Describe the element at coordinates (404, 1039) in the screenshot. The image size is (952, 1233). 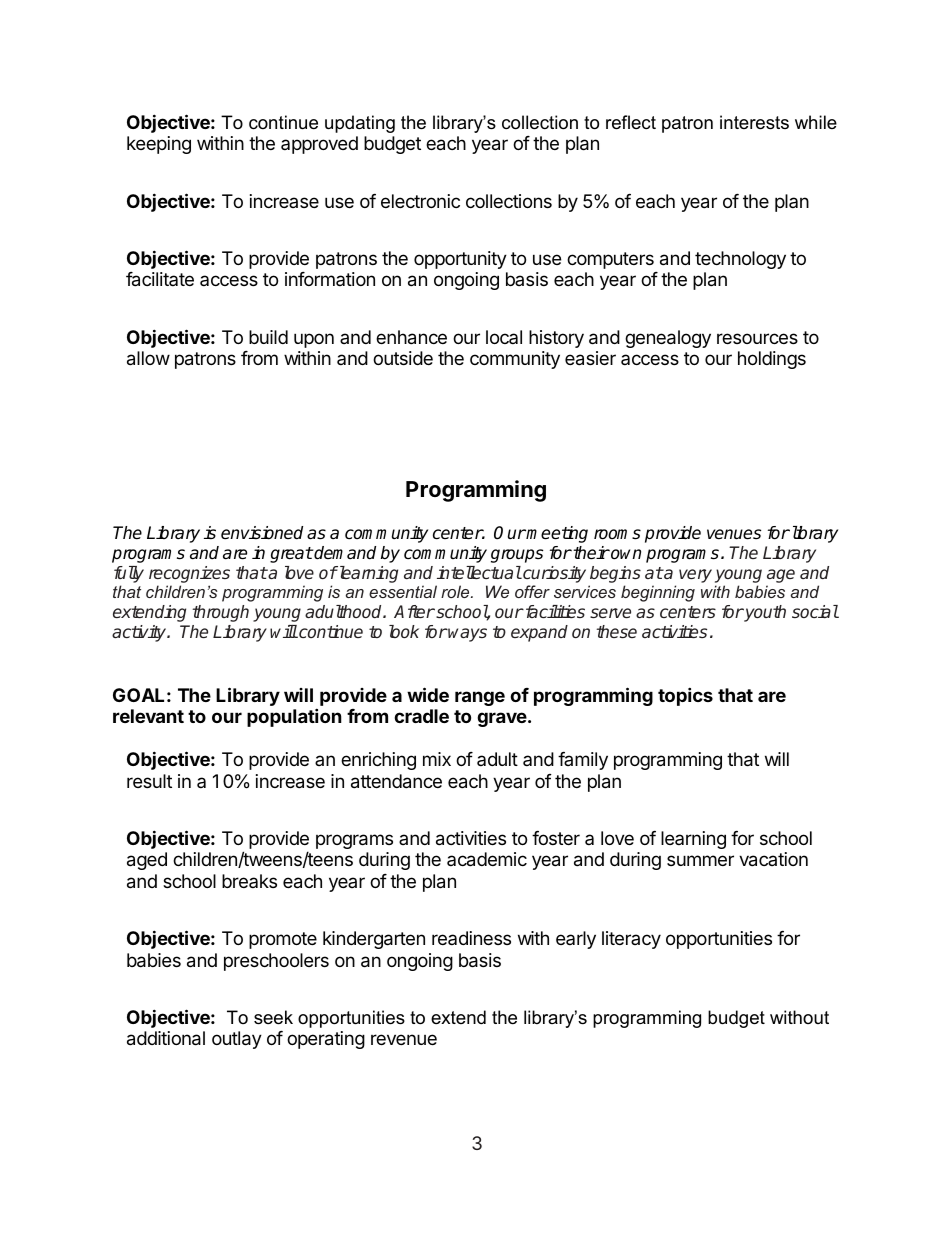
I see `revenue` at that location.
